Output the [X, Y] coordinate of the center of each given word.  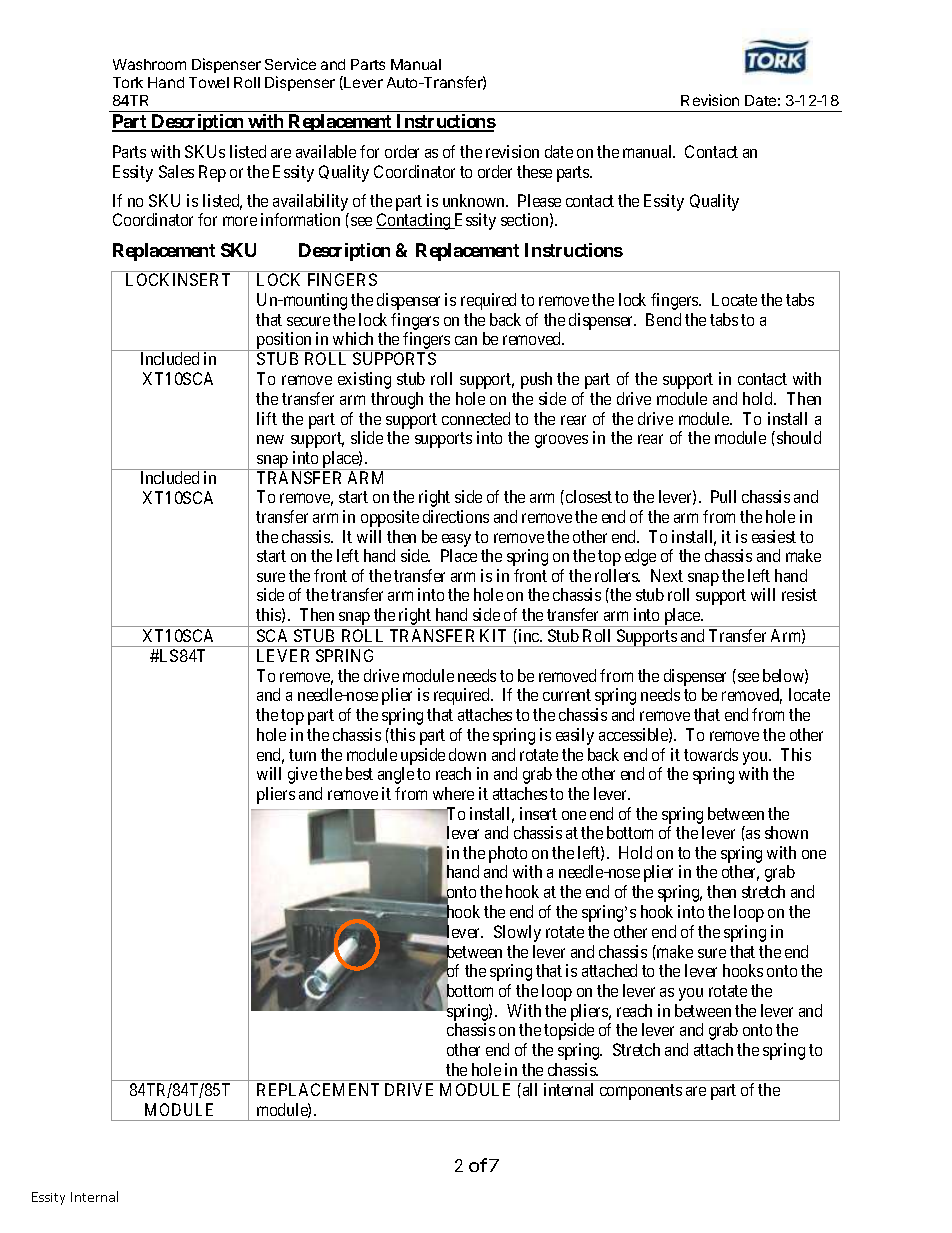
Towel [209, 82]
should [799, 437]
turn [302, 755]
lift [267, 418]
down [467, 754]
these [534, 171]
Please [539, 200]
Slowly [517, 933]
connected [476, 418]
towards [711, 754]
